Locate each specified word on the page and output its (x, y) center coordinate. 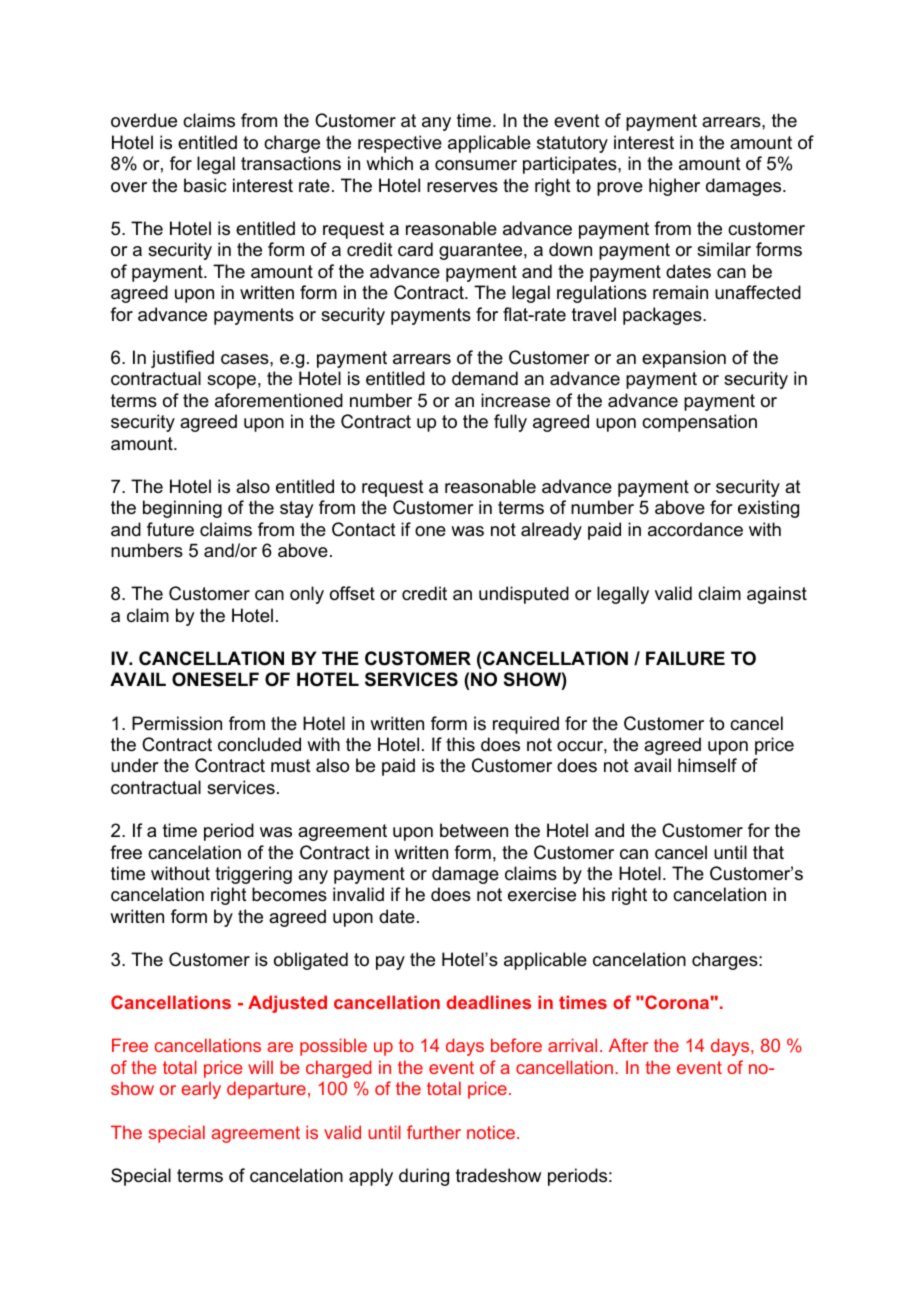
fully (510, 423)
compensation (699, 423)
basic (205, 185)
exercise (542, 894)
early (201, 1090)
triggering (253, 875)
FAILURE (685, 658)
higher (674, 187)
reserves (462, 187)
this (460, 744)
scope (231, 382)
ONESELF (215, 679)
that (768, 852)
